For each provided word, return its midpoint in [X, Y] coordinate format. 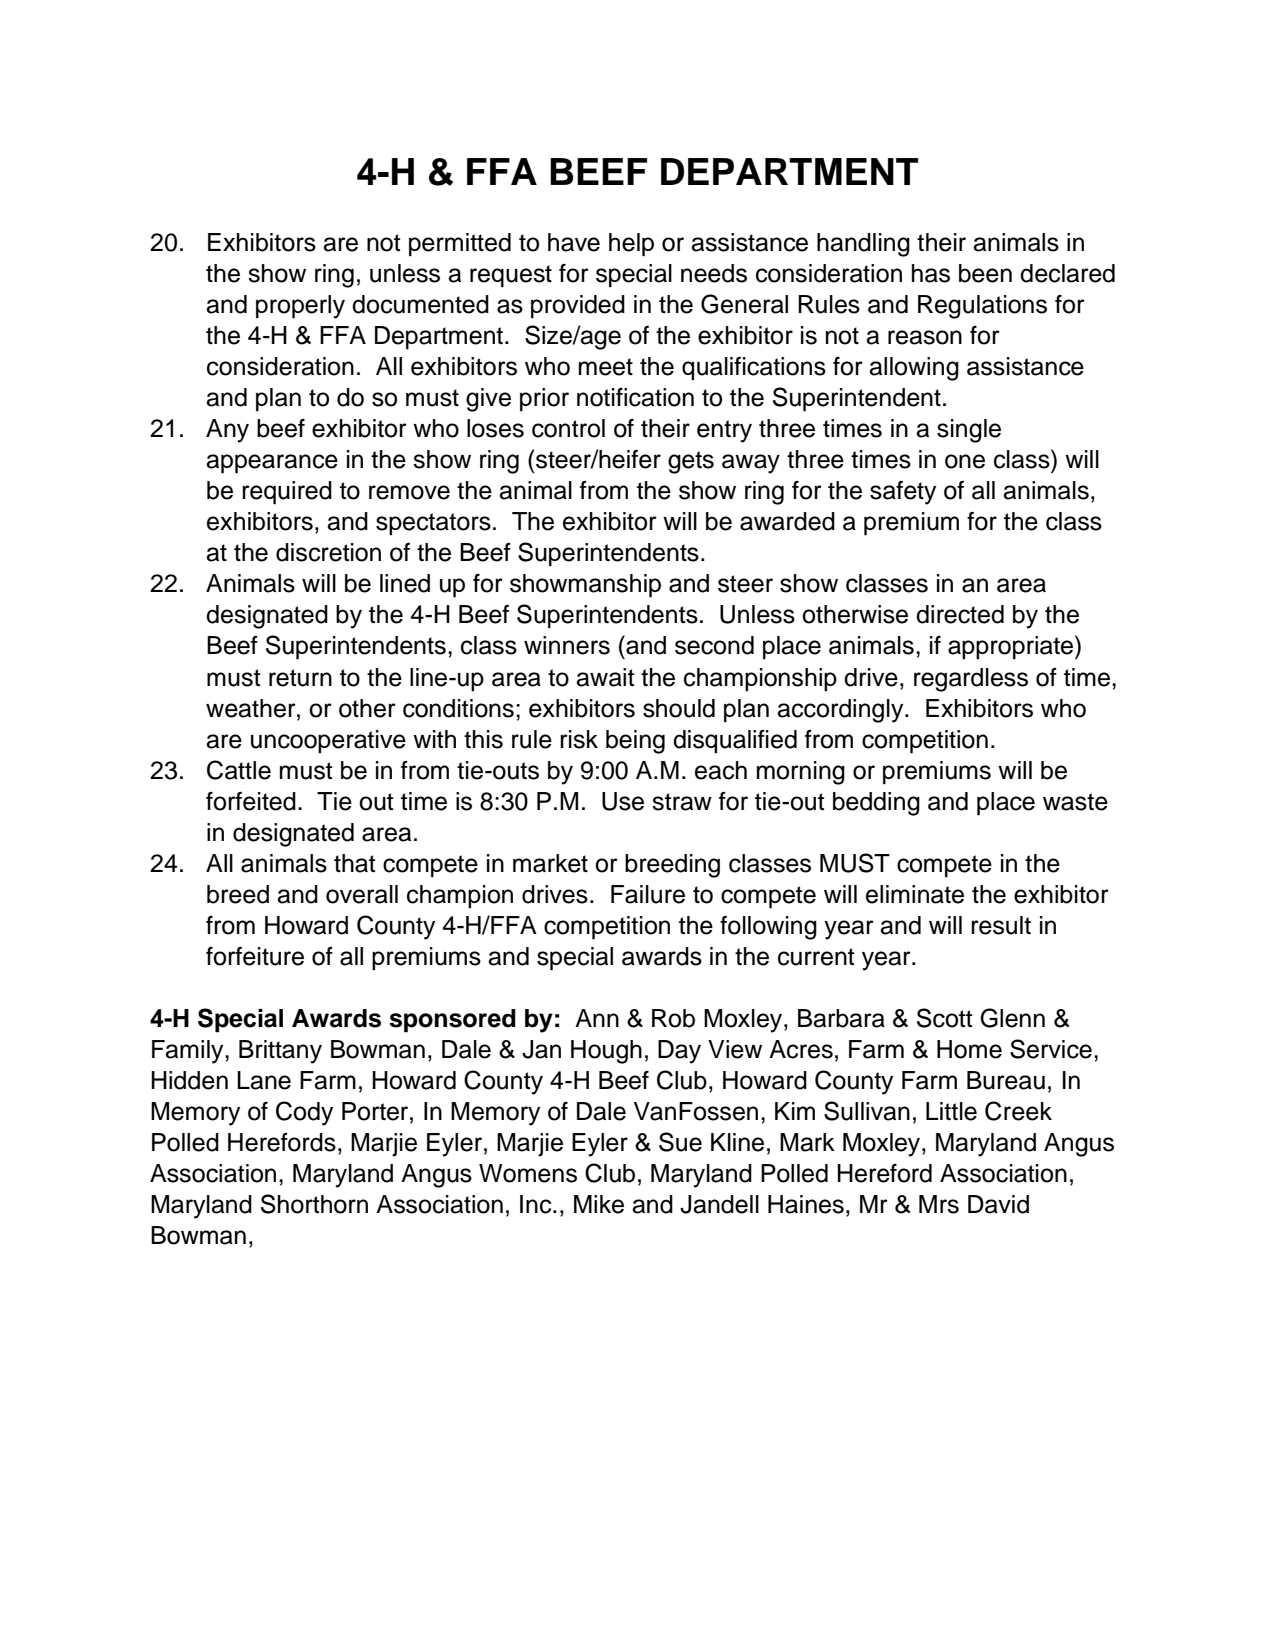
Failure [648, 894]
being [635, 742]
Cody [304, 1113]
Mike [599, 1204]
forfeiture [255, 956]
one [965, 461]
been [985, 273]
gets [691, 462]
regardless [971, 680]
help [631, 245]
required [287, 493]
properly [300, 307]
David [998, 1204]
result [1001, 925]
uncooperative [328, 741]
